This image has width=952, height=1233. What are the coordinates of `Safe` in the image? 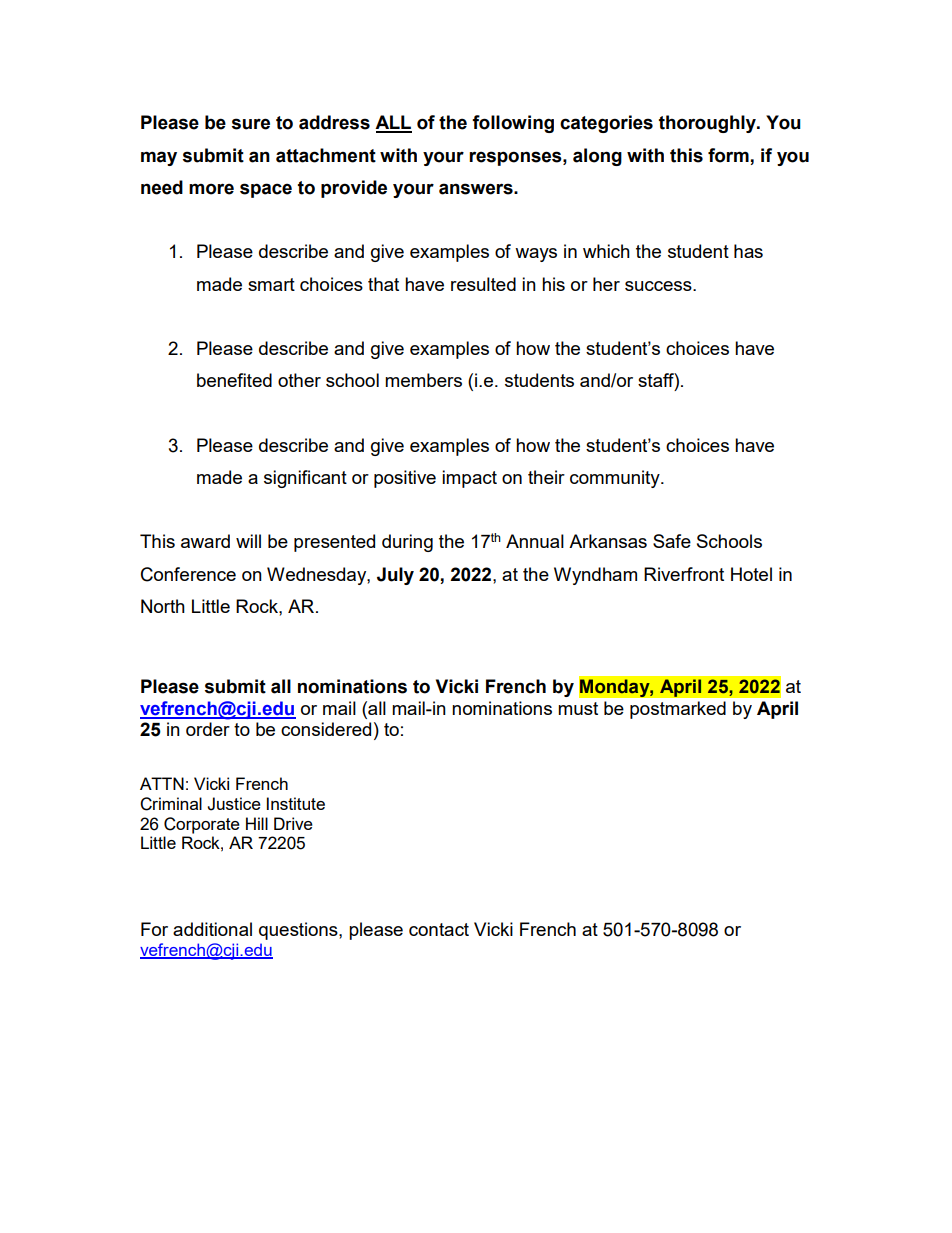 It's located at (672, 541).
